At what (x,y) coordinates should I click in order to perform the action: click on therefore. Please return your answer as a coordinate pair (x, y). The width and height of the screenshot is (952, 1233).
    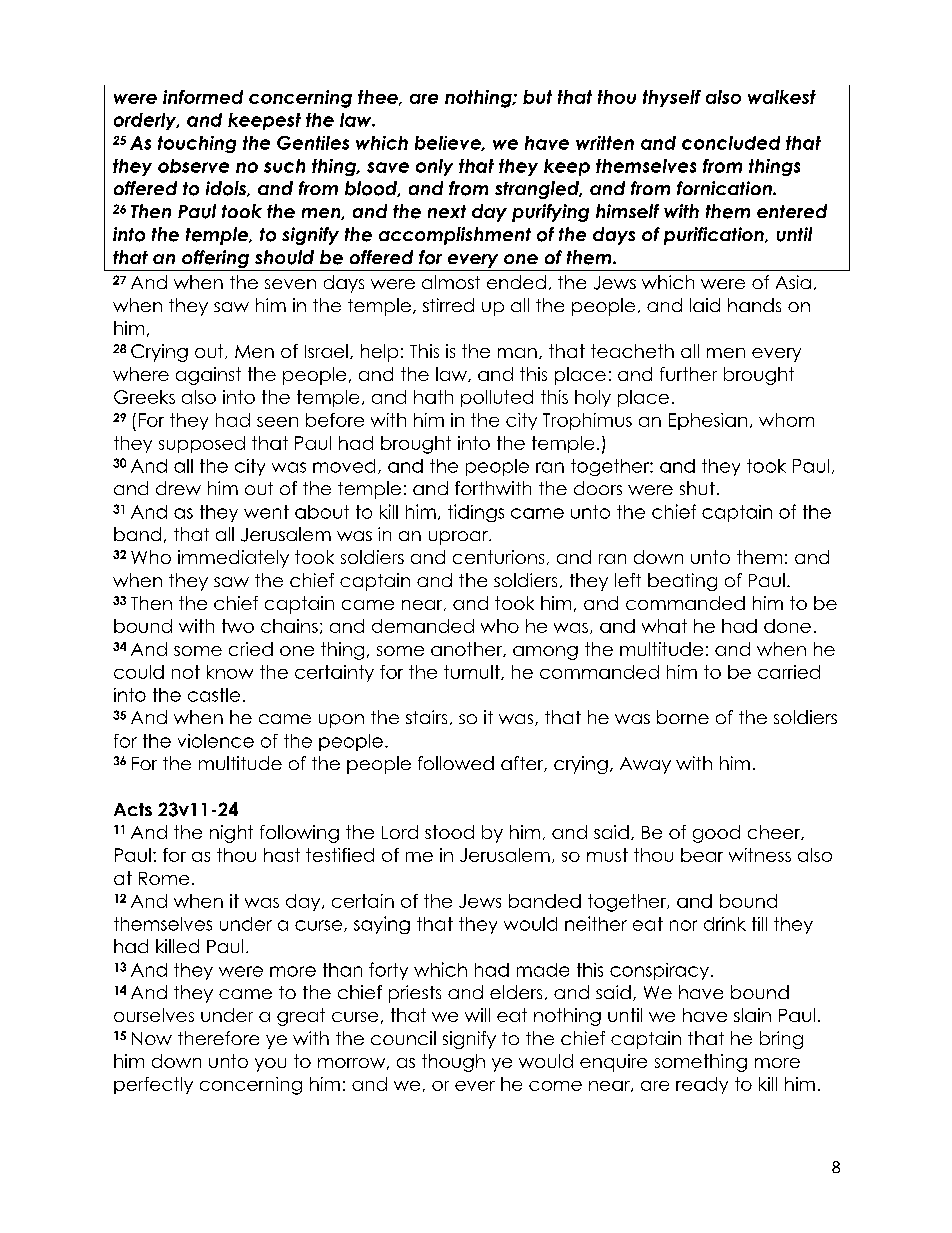
    Looking at the image, I should click on (218, 1038).
